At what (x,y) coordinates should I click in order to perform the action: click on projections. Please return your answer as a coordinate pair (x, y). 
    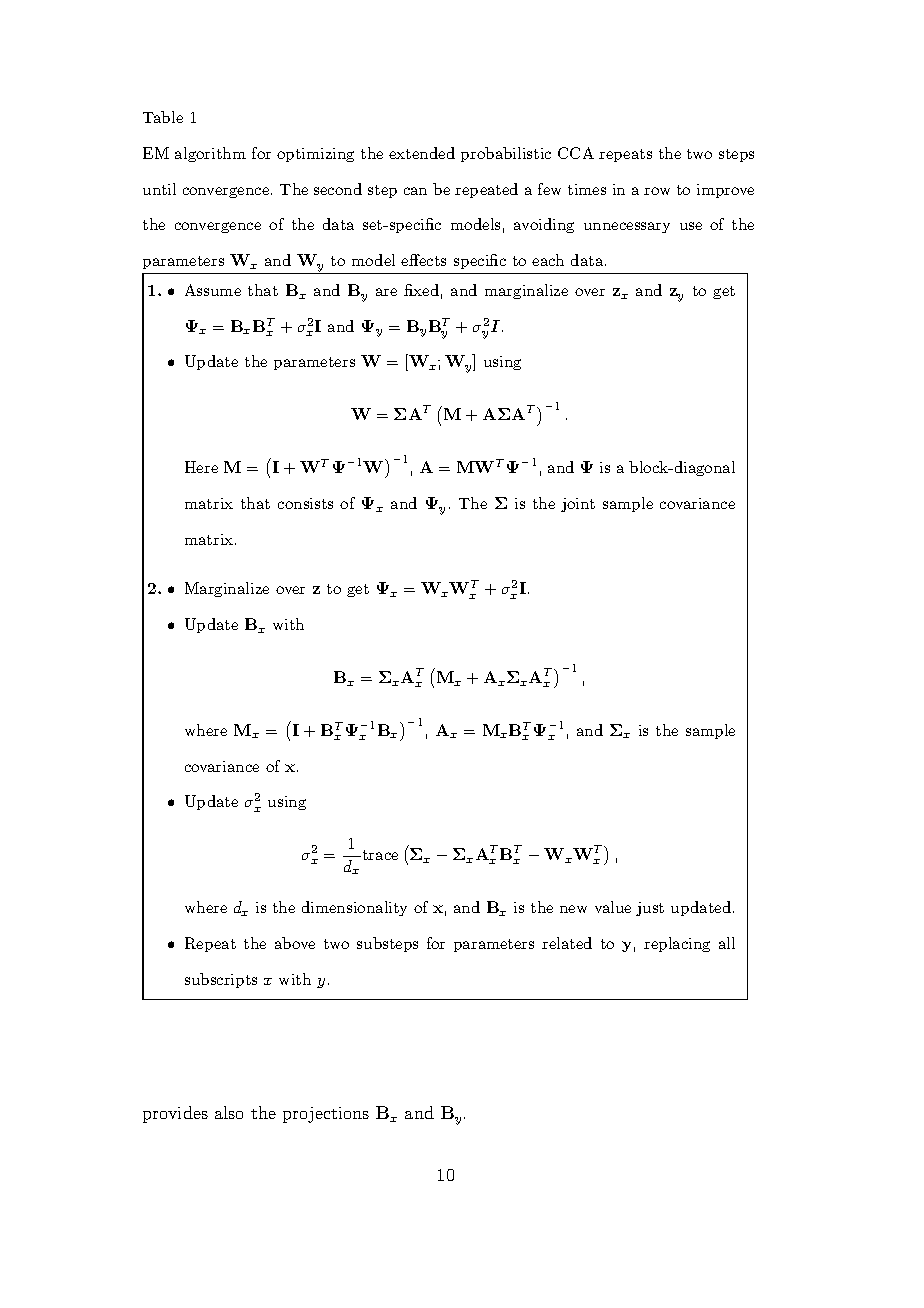
    Looking at the image, I should click on (326, 1115).
